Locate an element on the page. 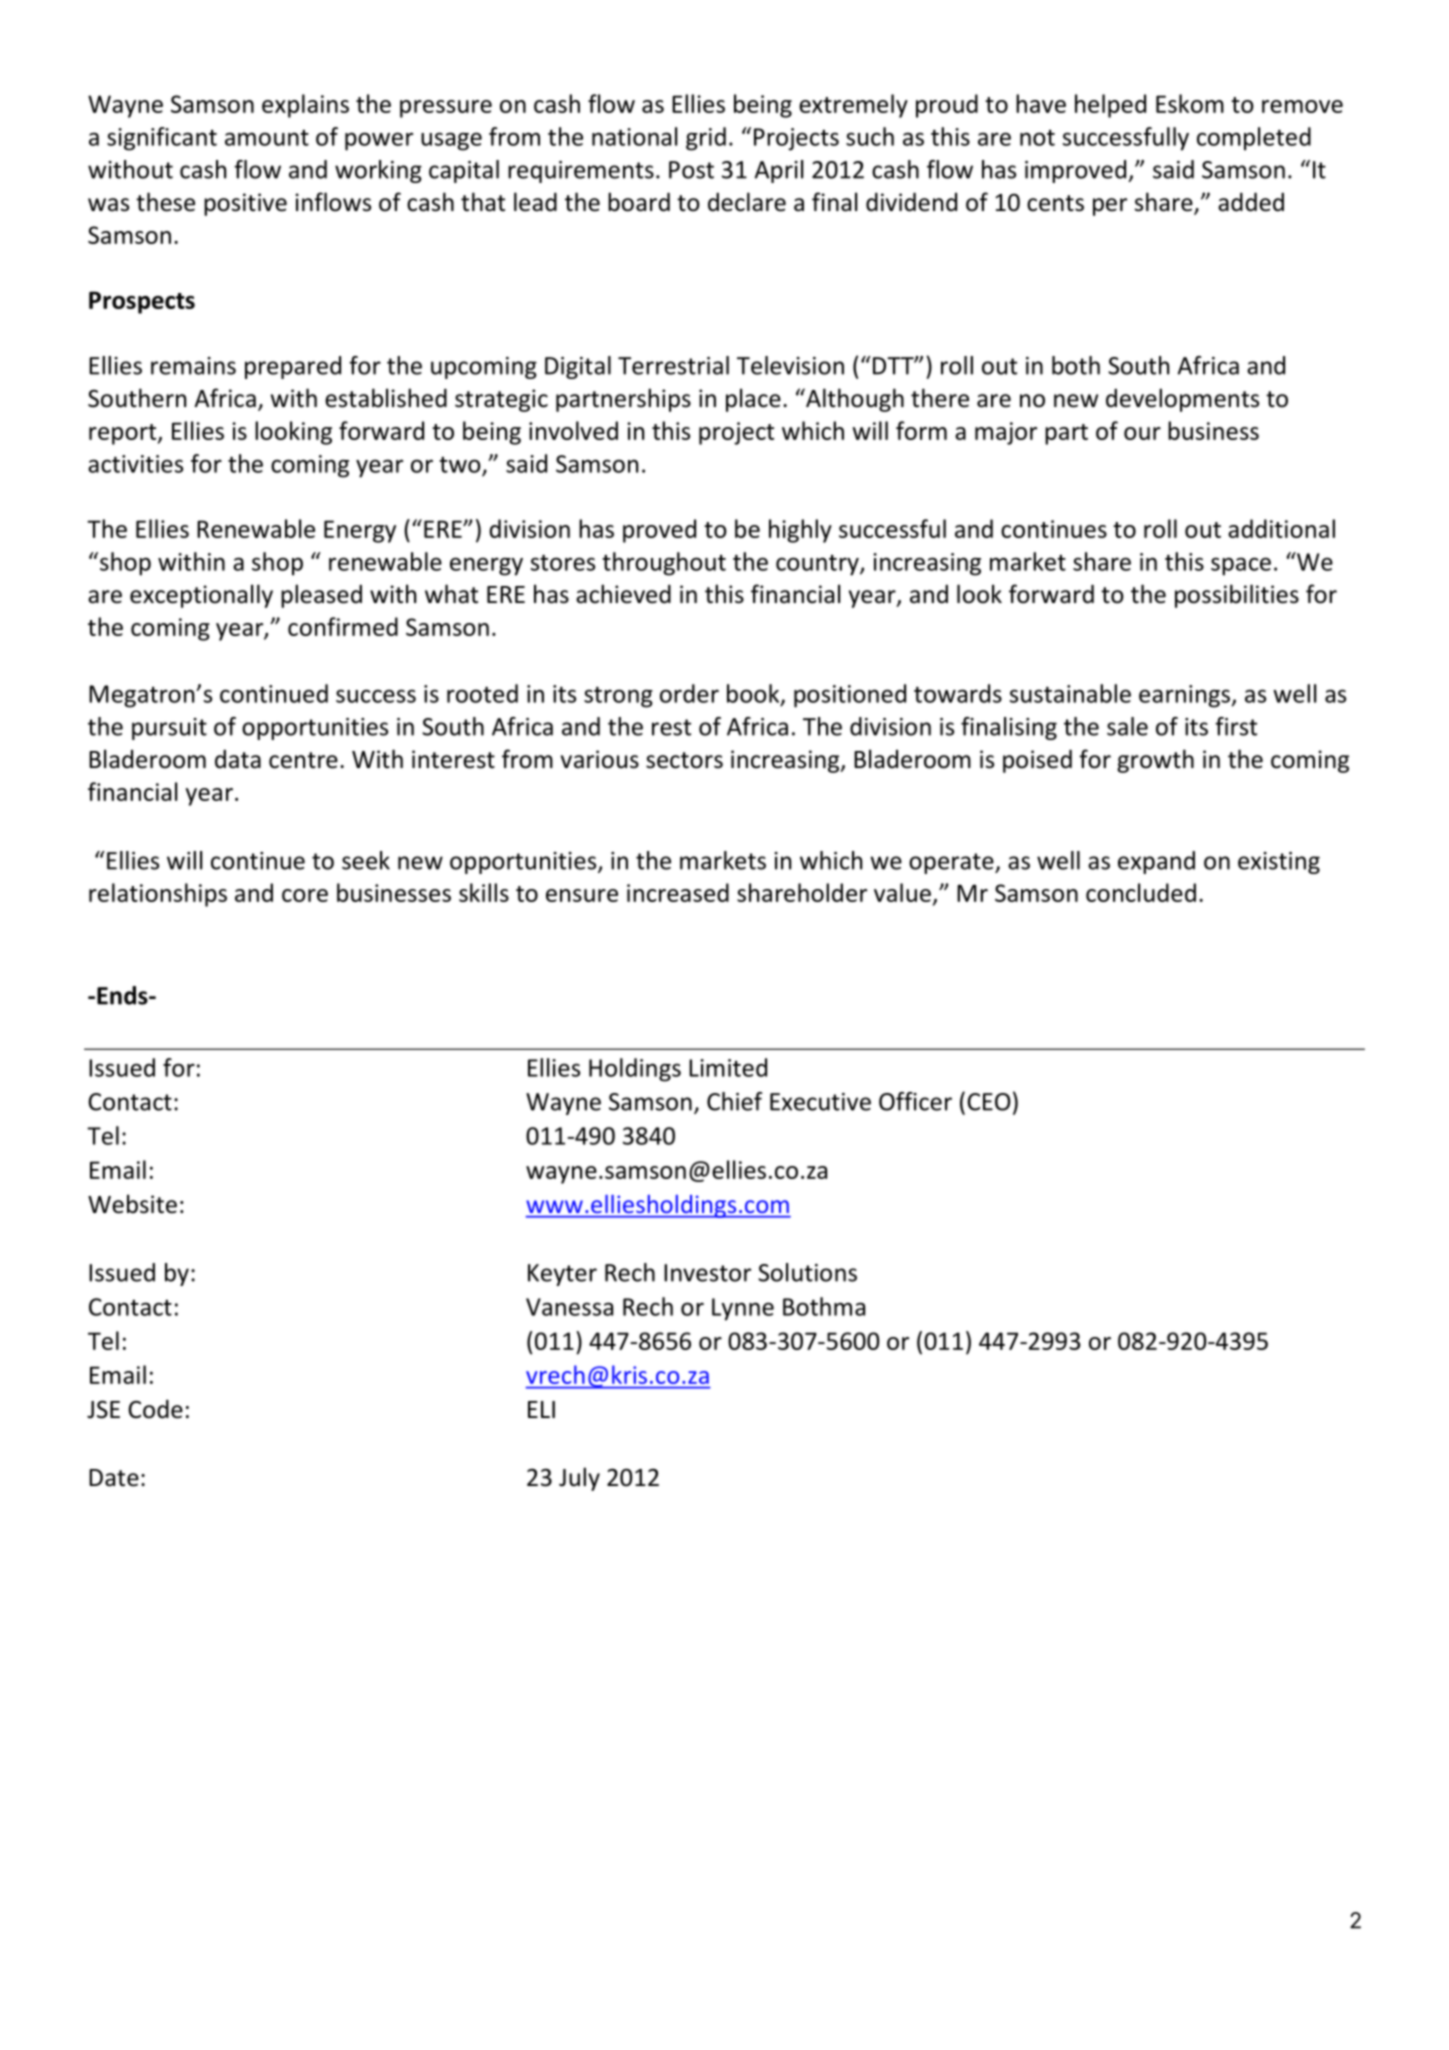  activities is located at coordinates (135, 464).
